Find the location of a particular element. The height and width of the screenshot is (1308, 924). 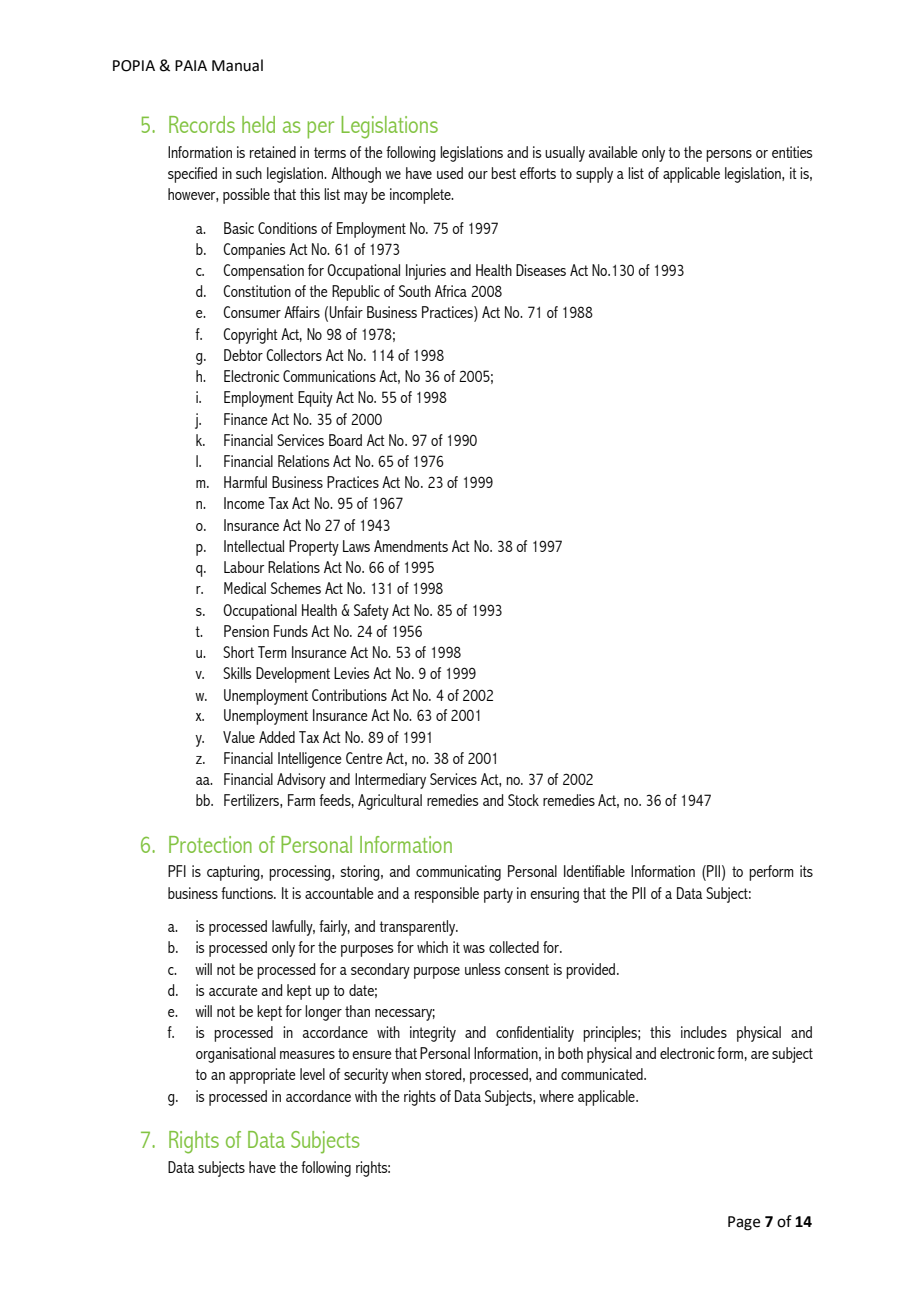

its is located at coordinates (806, 871).
